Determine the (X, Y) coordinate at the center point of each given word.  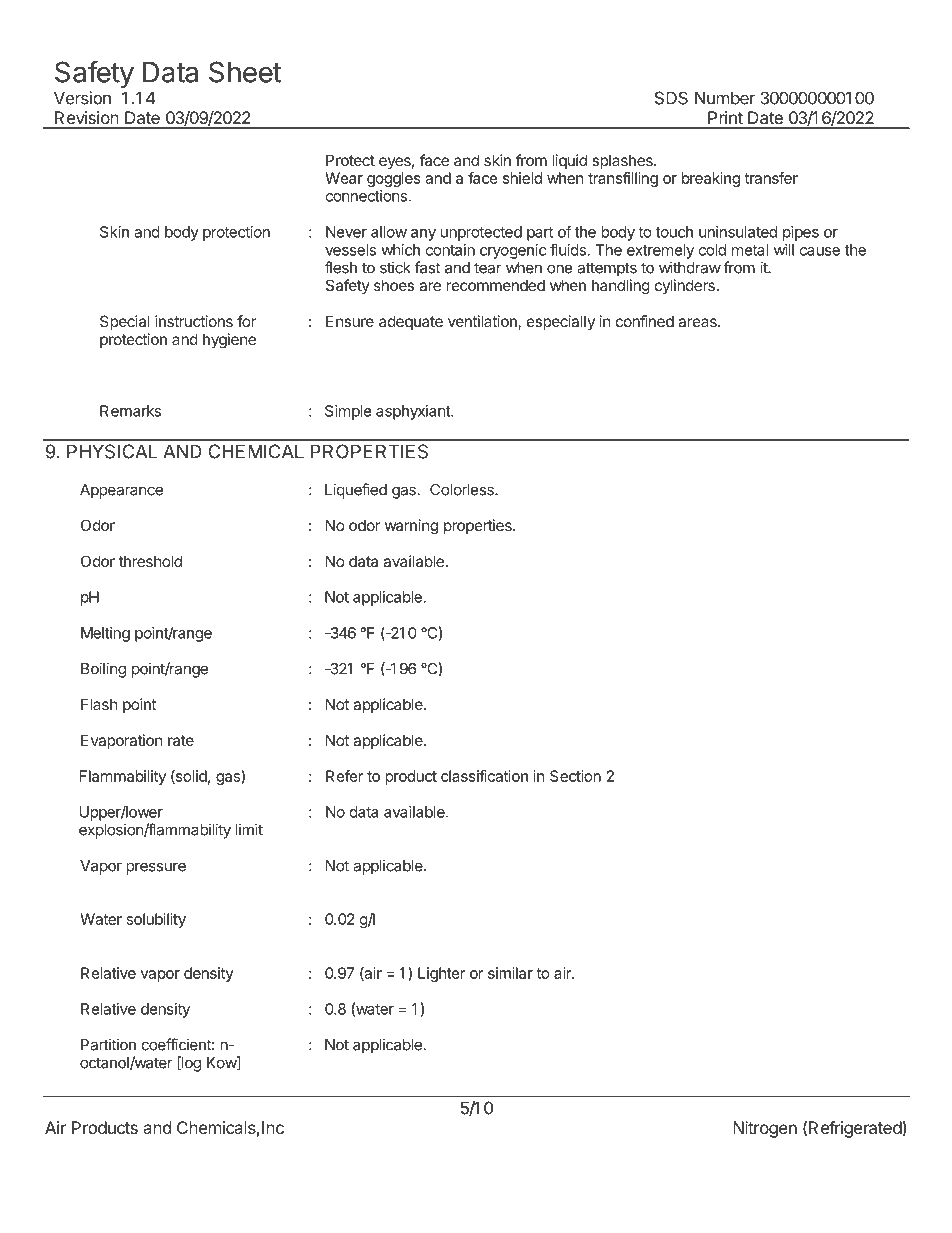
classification (484, 776)
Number (725, 98)
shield (522, 178)
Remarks (130, 411)
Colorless (463, 490)
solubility (156, 920)
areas (698, 322)
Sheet (245, 72)
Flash (99, 704)
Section (575, 776)
